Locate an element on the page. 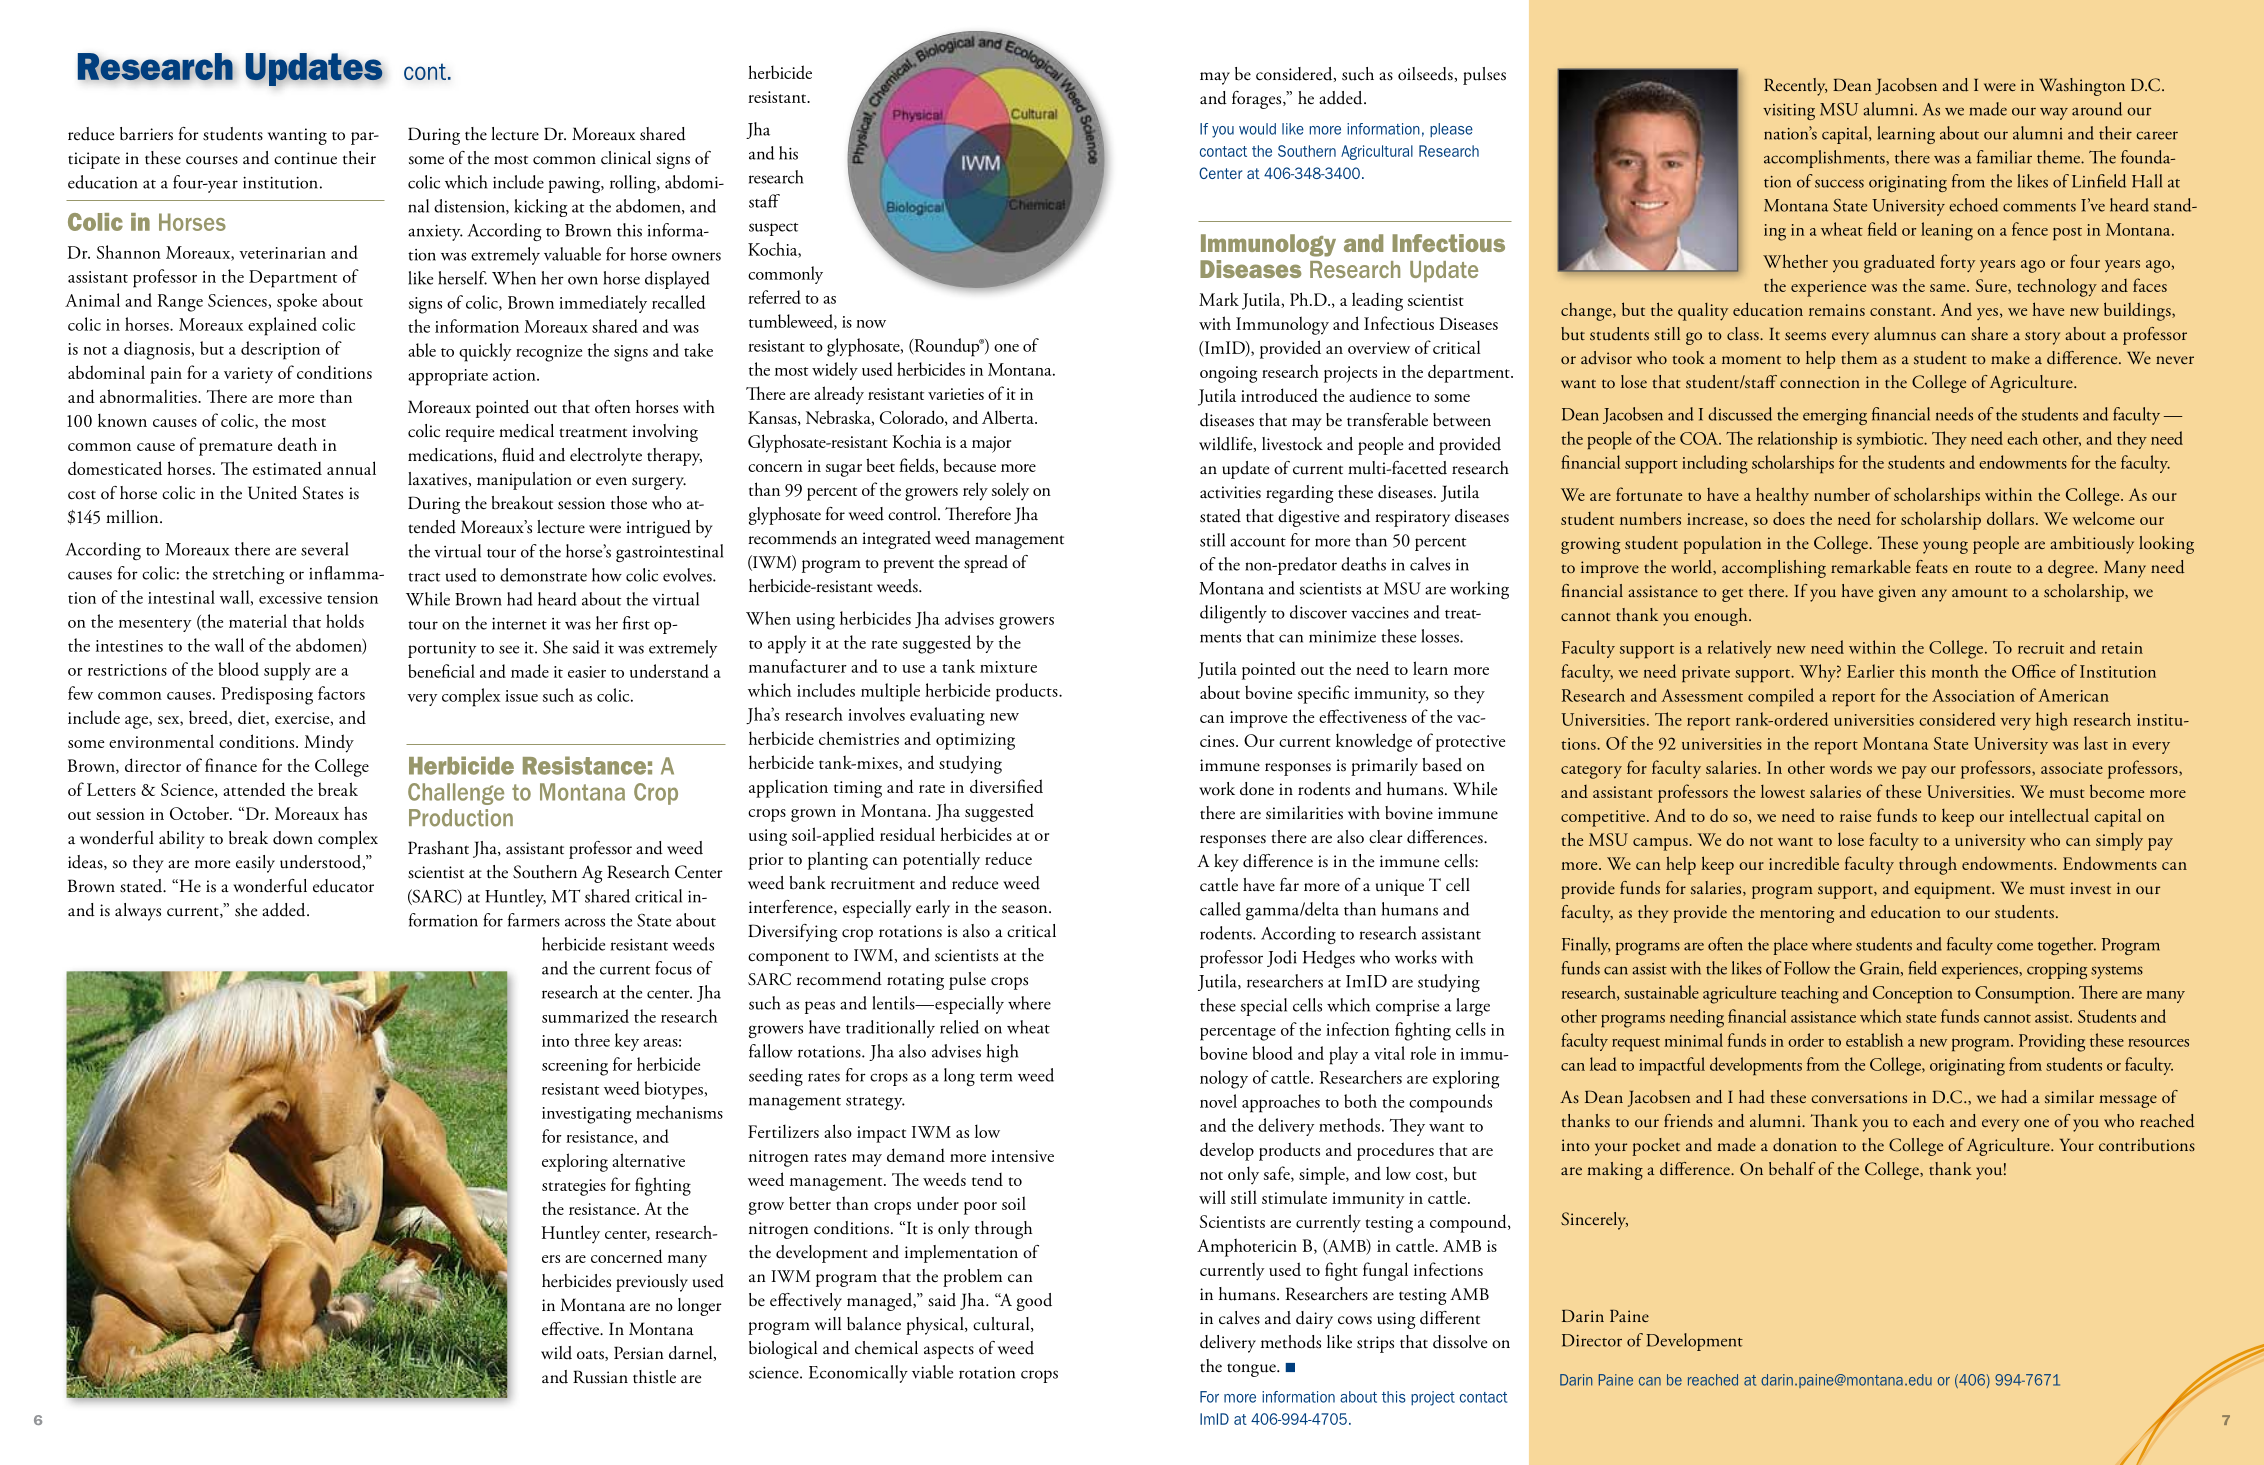 This page has width=2264, height=1465. forages is located at coordinates (1258, 100).
